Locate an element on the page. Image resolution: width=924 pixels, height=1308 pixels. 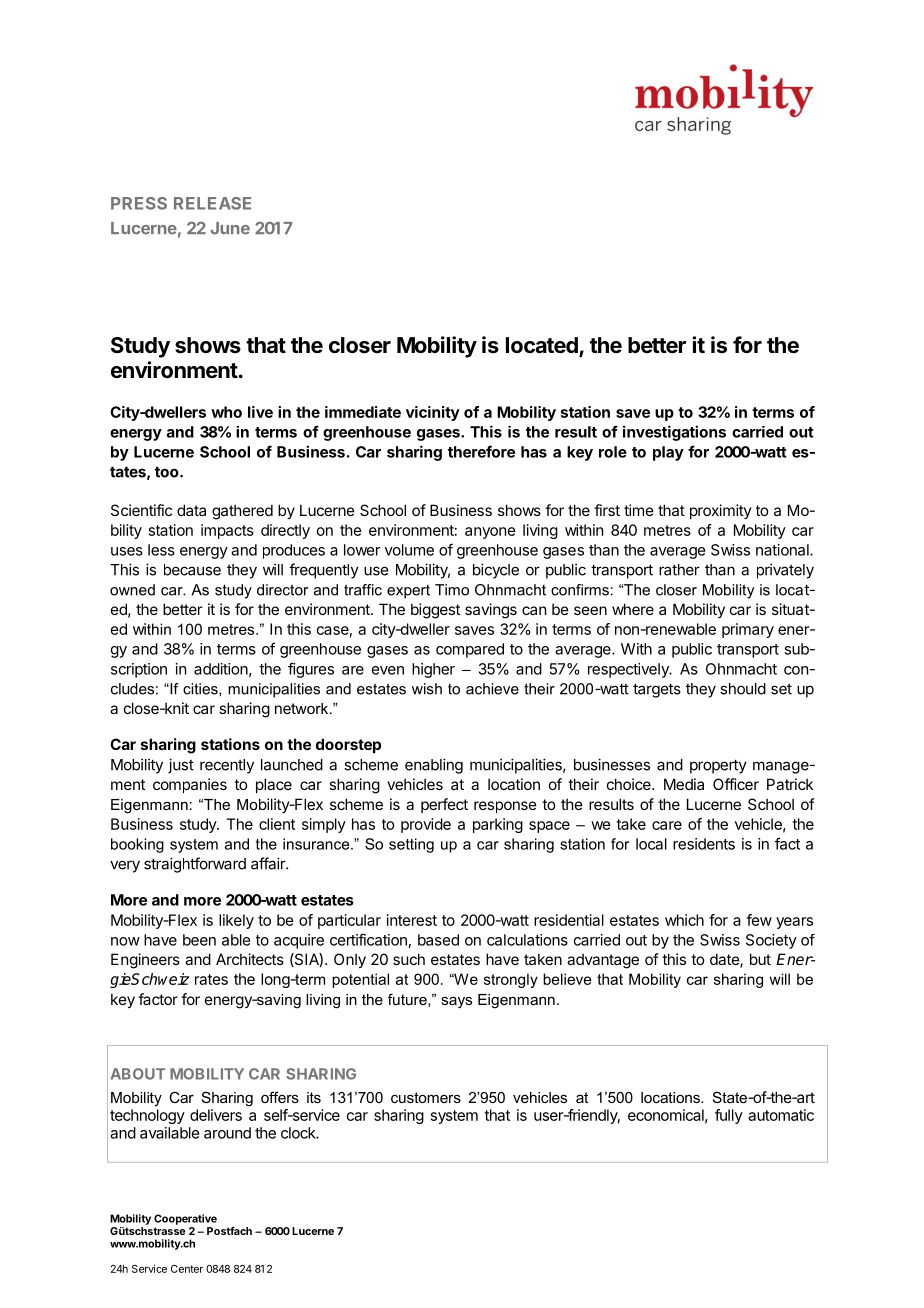
Timo is located at coordinates (452, 590).
